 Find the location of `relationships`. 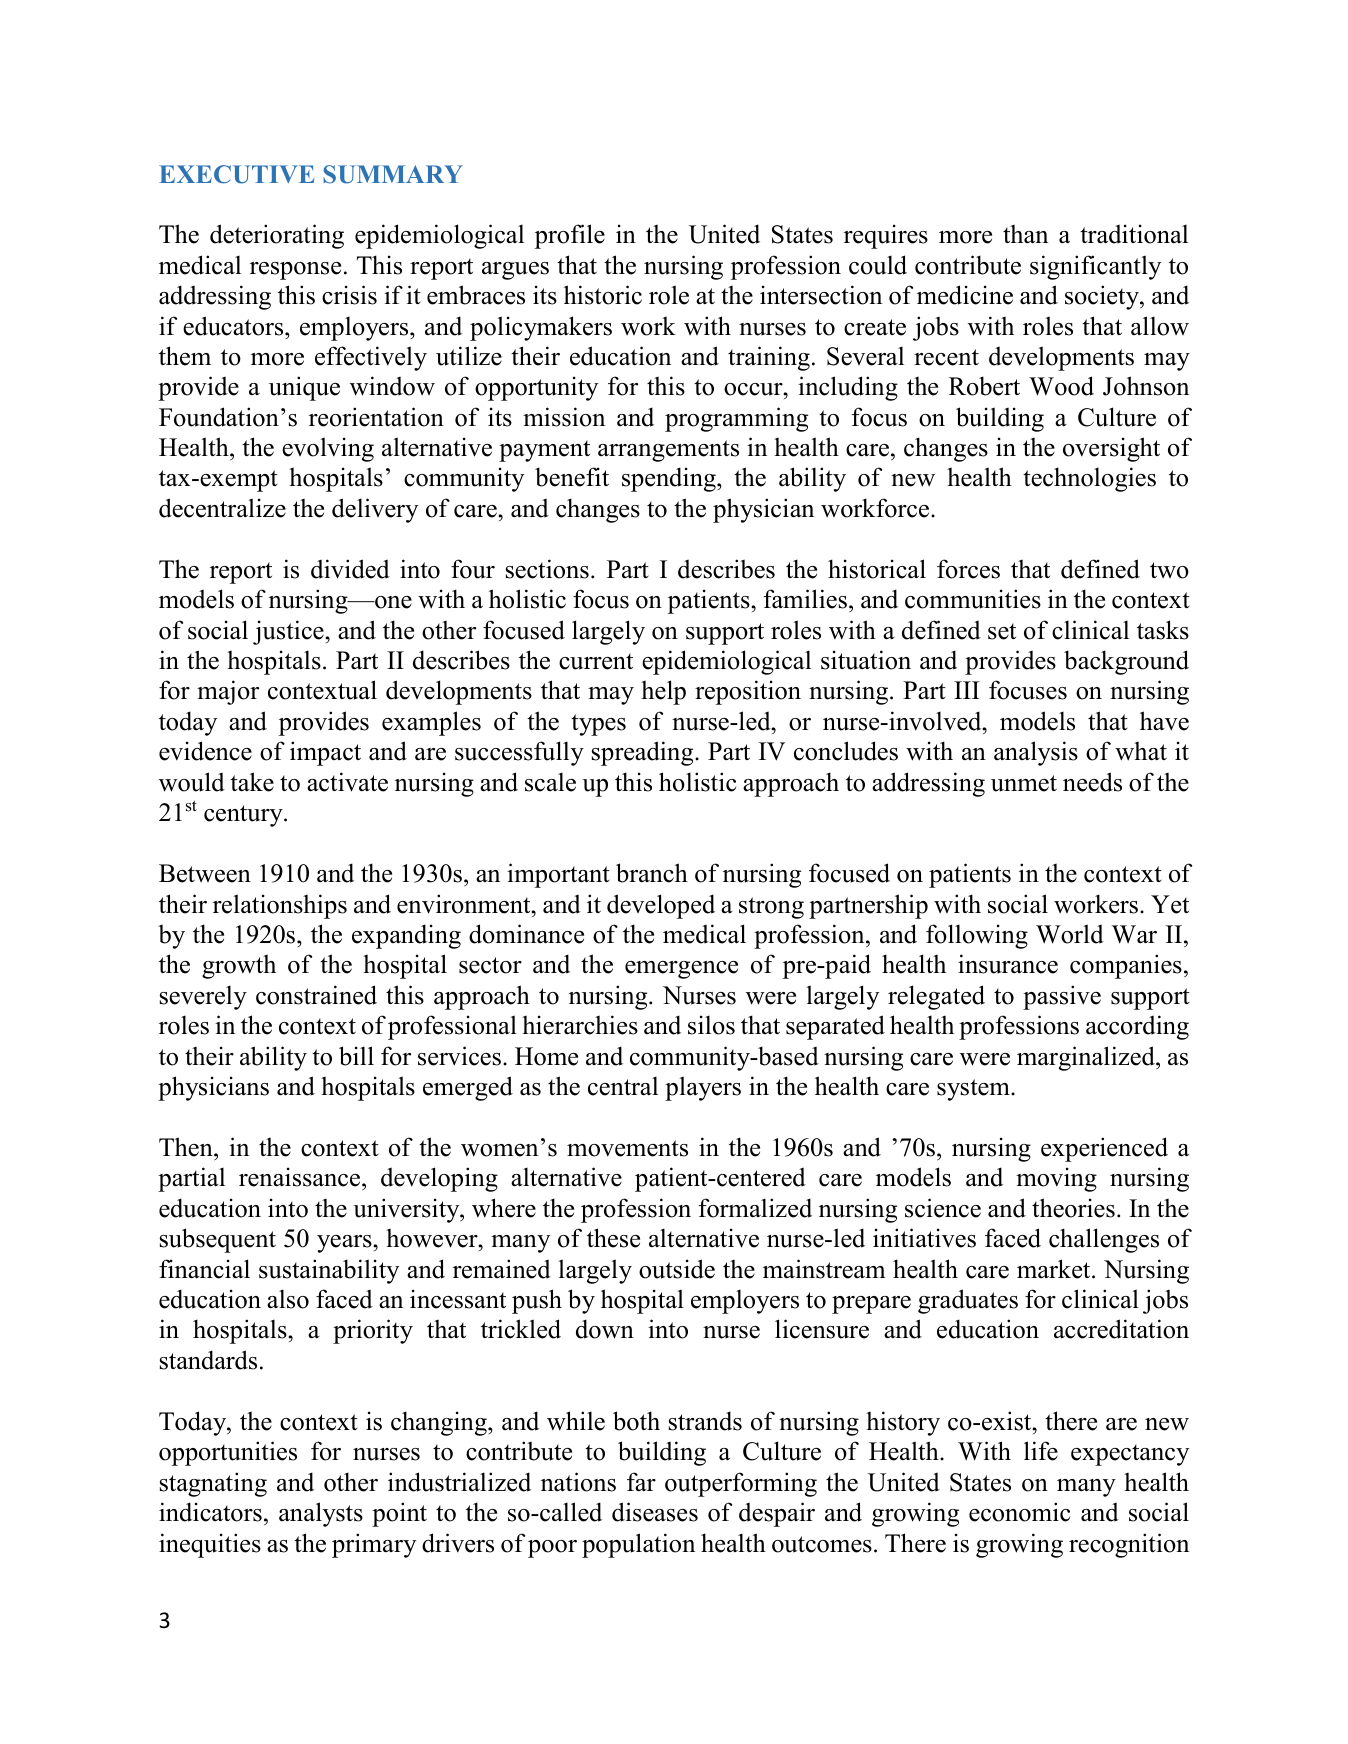

relationships is located at coordinates (280, 906).
